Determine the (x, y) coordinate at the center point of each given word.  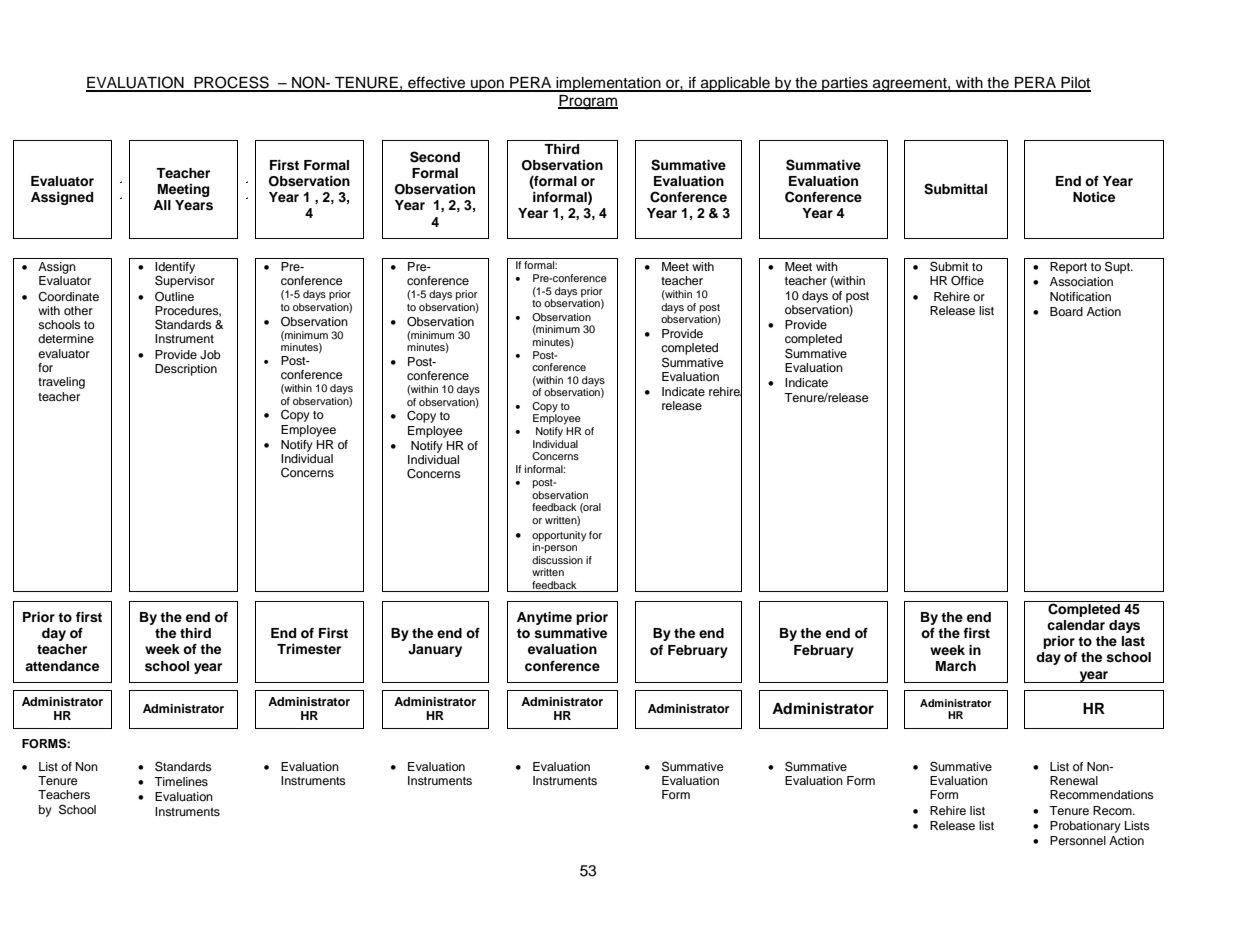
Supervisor (185, 281)
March (956, 666)
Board (1066, 311)
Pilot (1075, 84)
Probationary (1085, 827)
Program (588, 102)
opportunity (559, 536)
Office (967, 281)
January (435, 650)
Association (1081, 281)
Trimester (309, 649)
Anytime (544, 618)
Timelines (181, 781)
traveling (61, 383)
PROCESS (231, 83)
